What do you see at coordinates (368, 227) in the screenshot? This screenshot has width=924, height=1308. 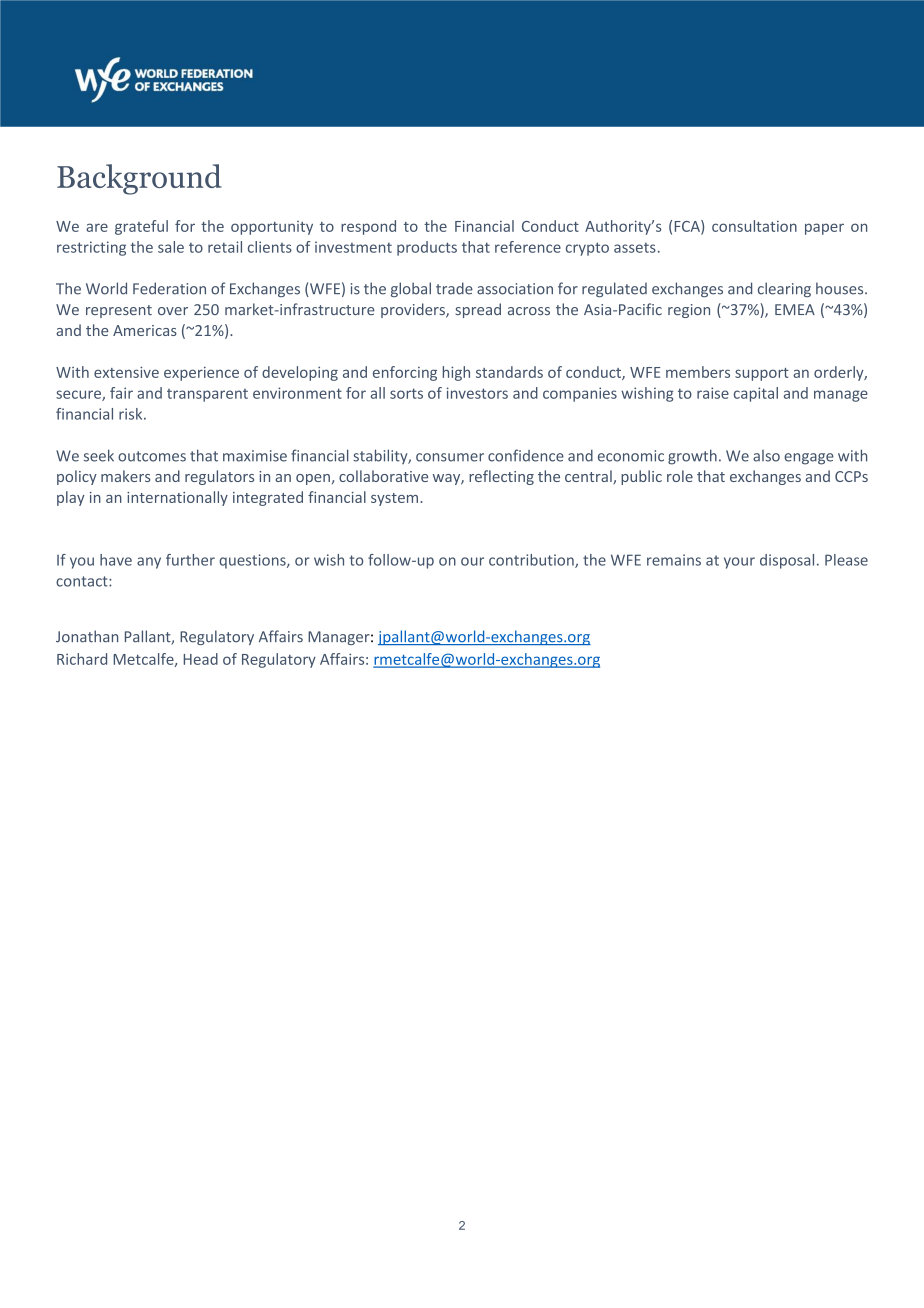 I see `respond` at bounding box center [368, 227].
